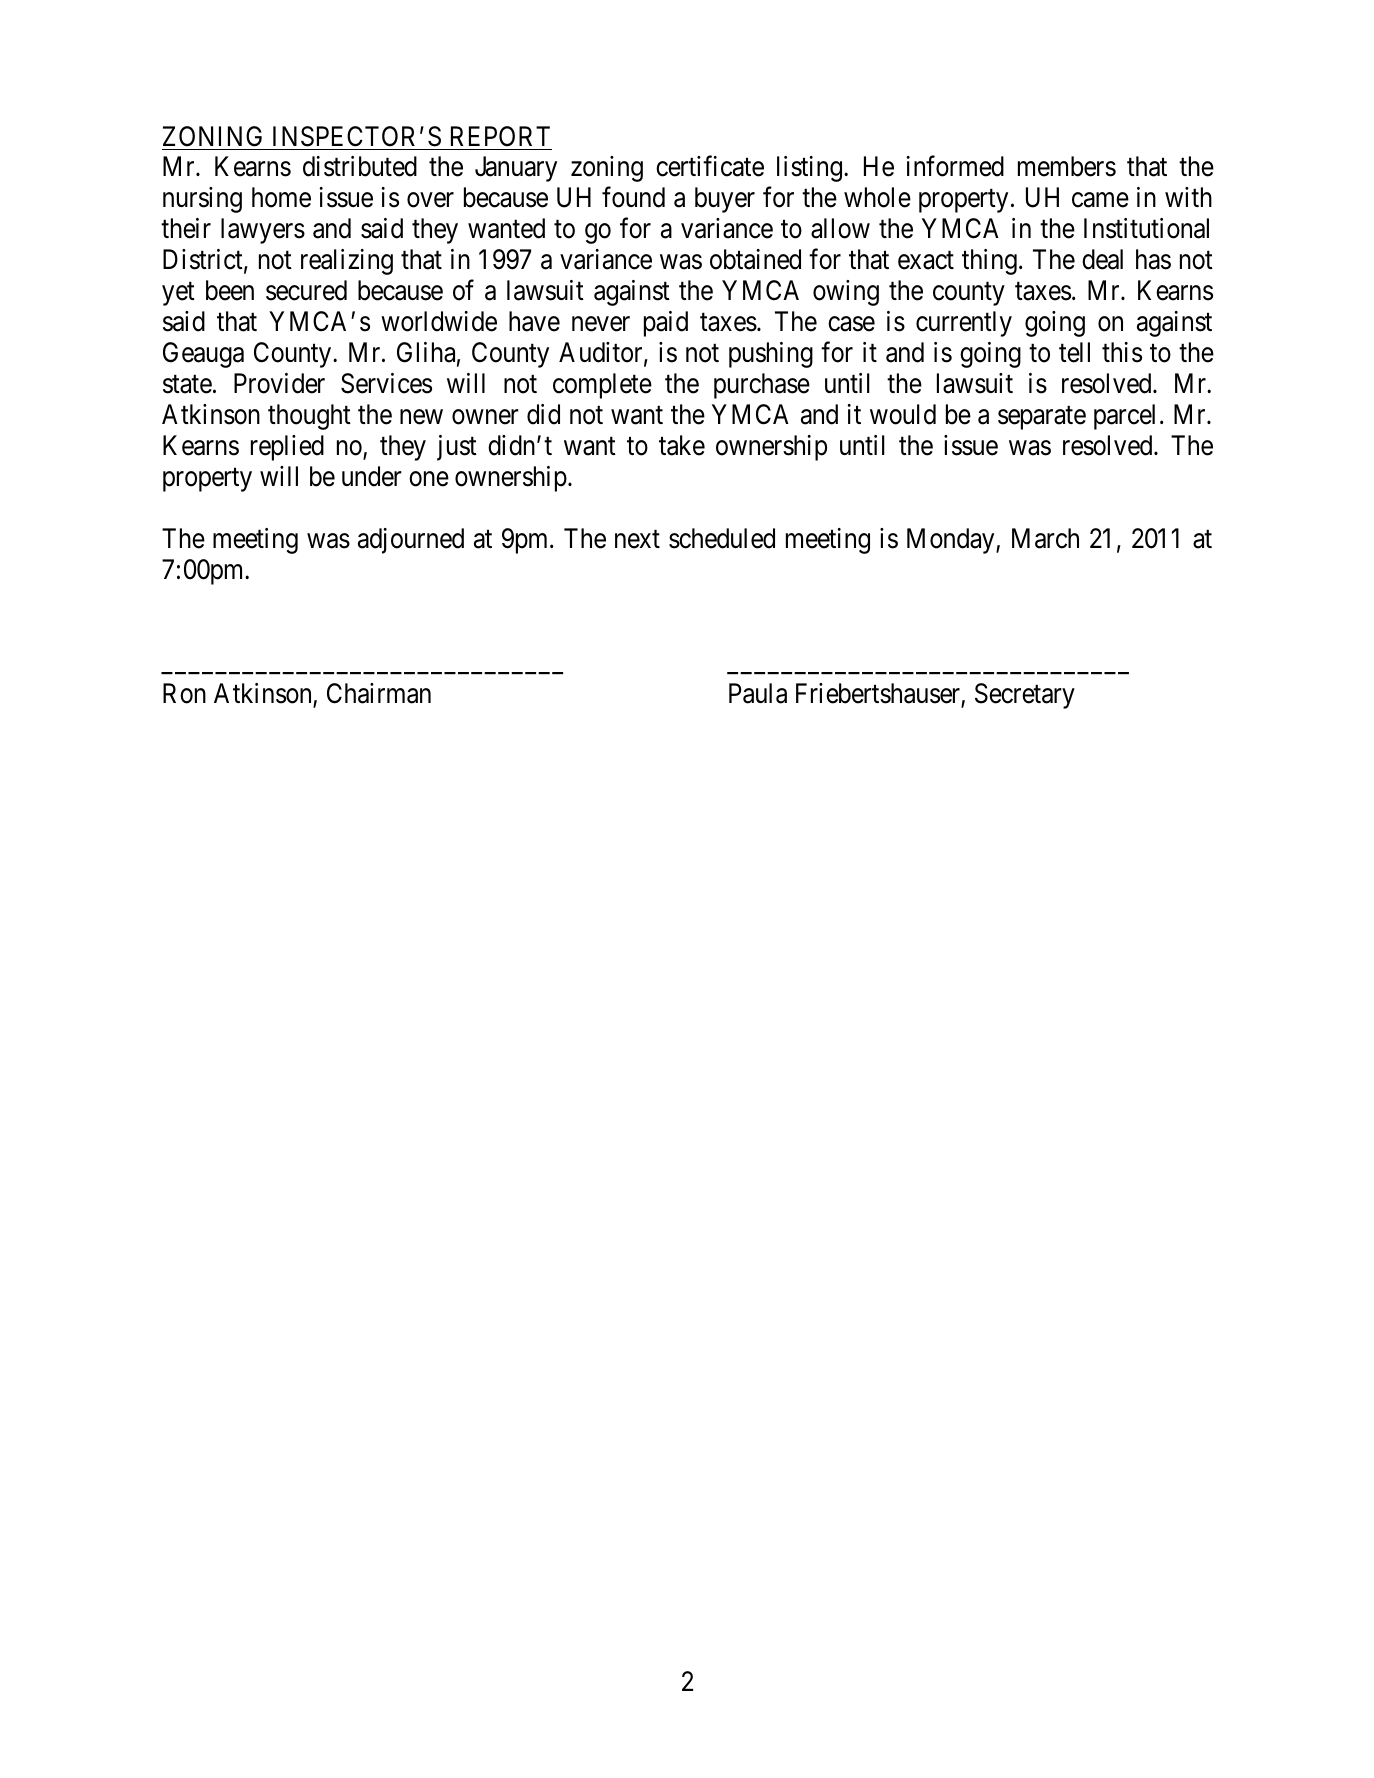  Describe the element at coordinates (710, 166) in the document. I see `certificate` at that location.
